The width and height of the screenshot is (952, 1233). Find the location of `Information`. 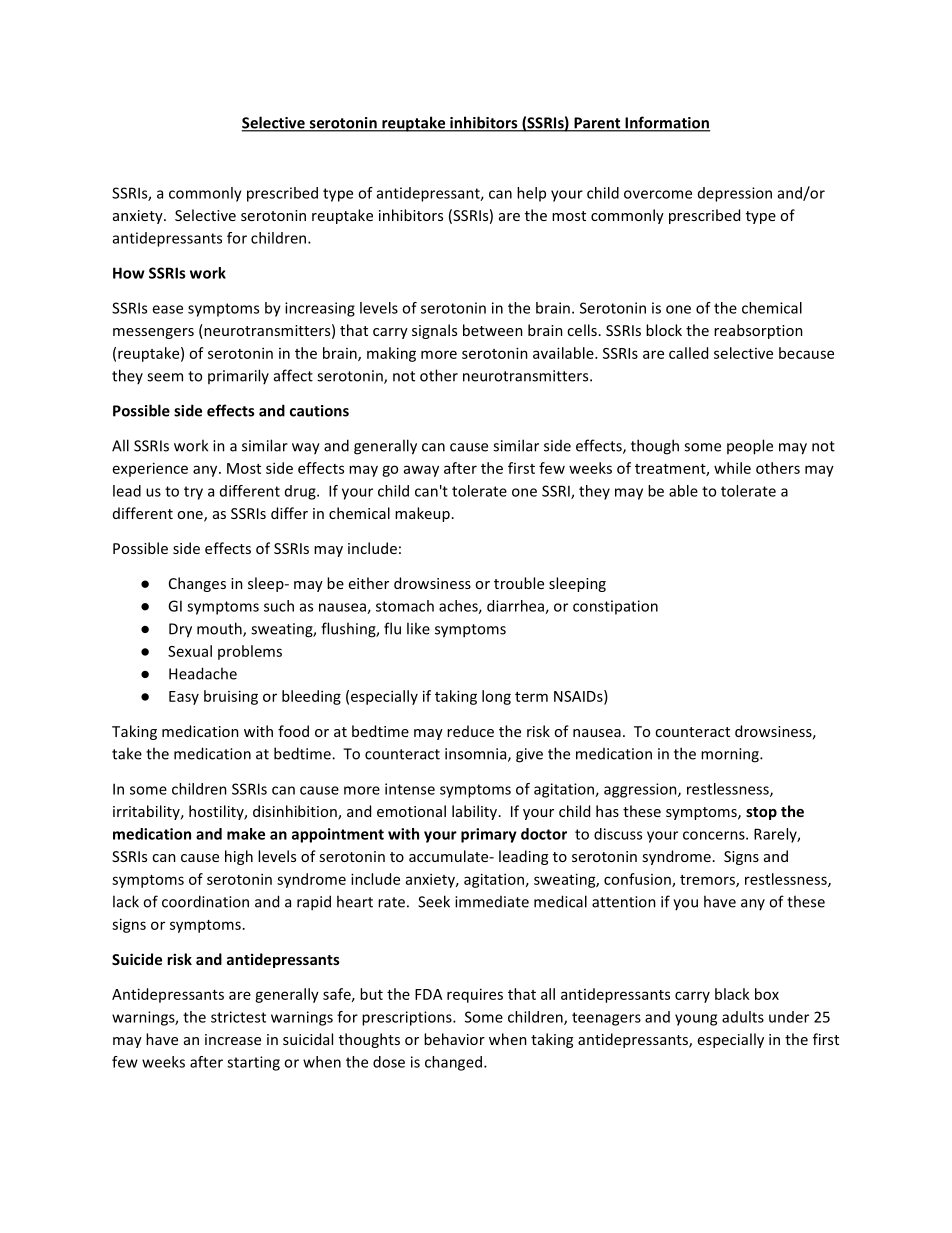

Information is located at coordinates (666, 123).
